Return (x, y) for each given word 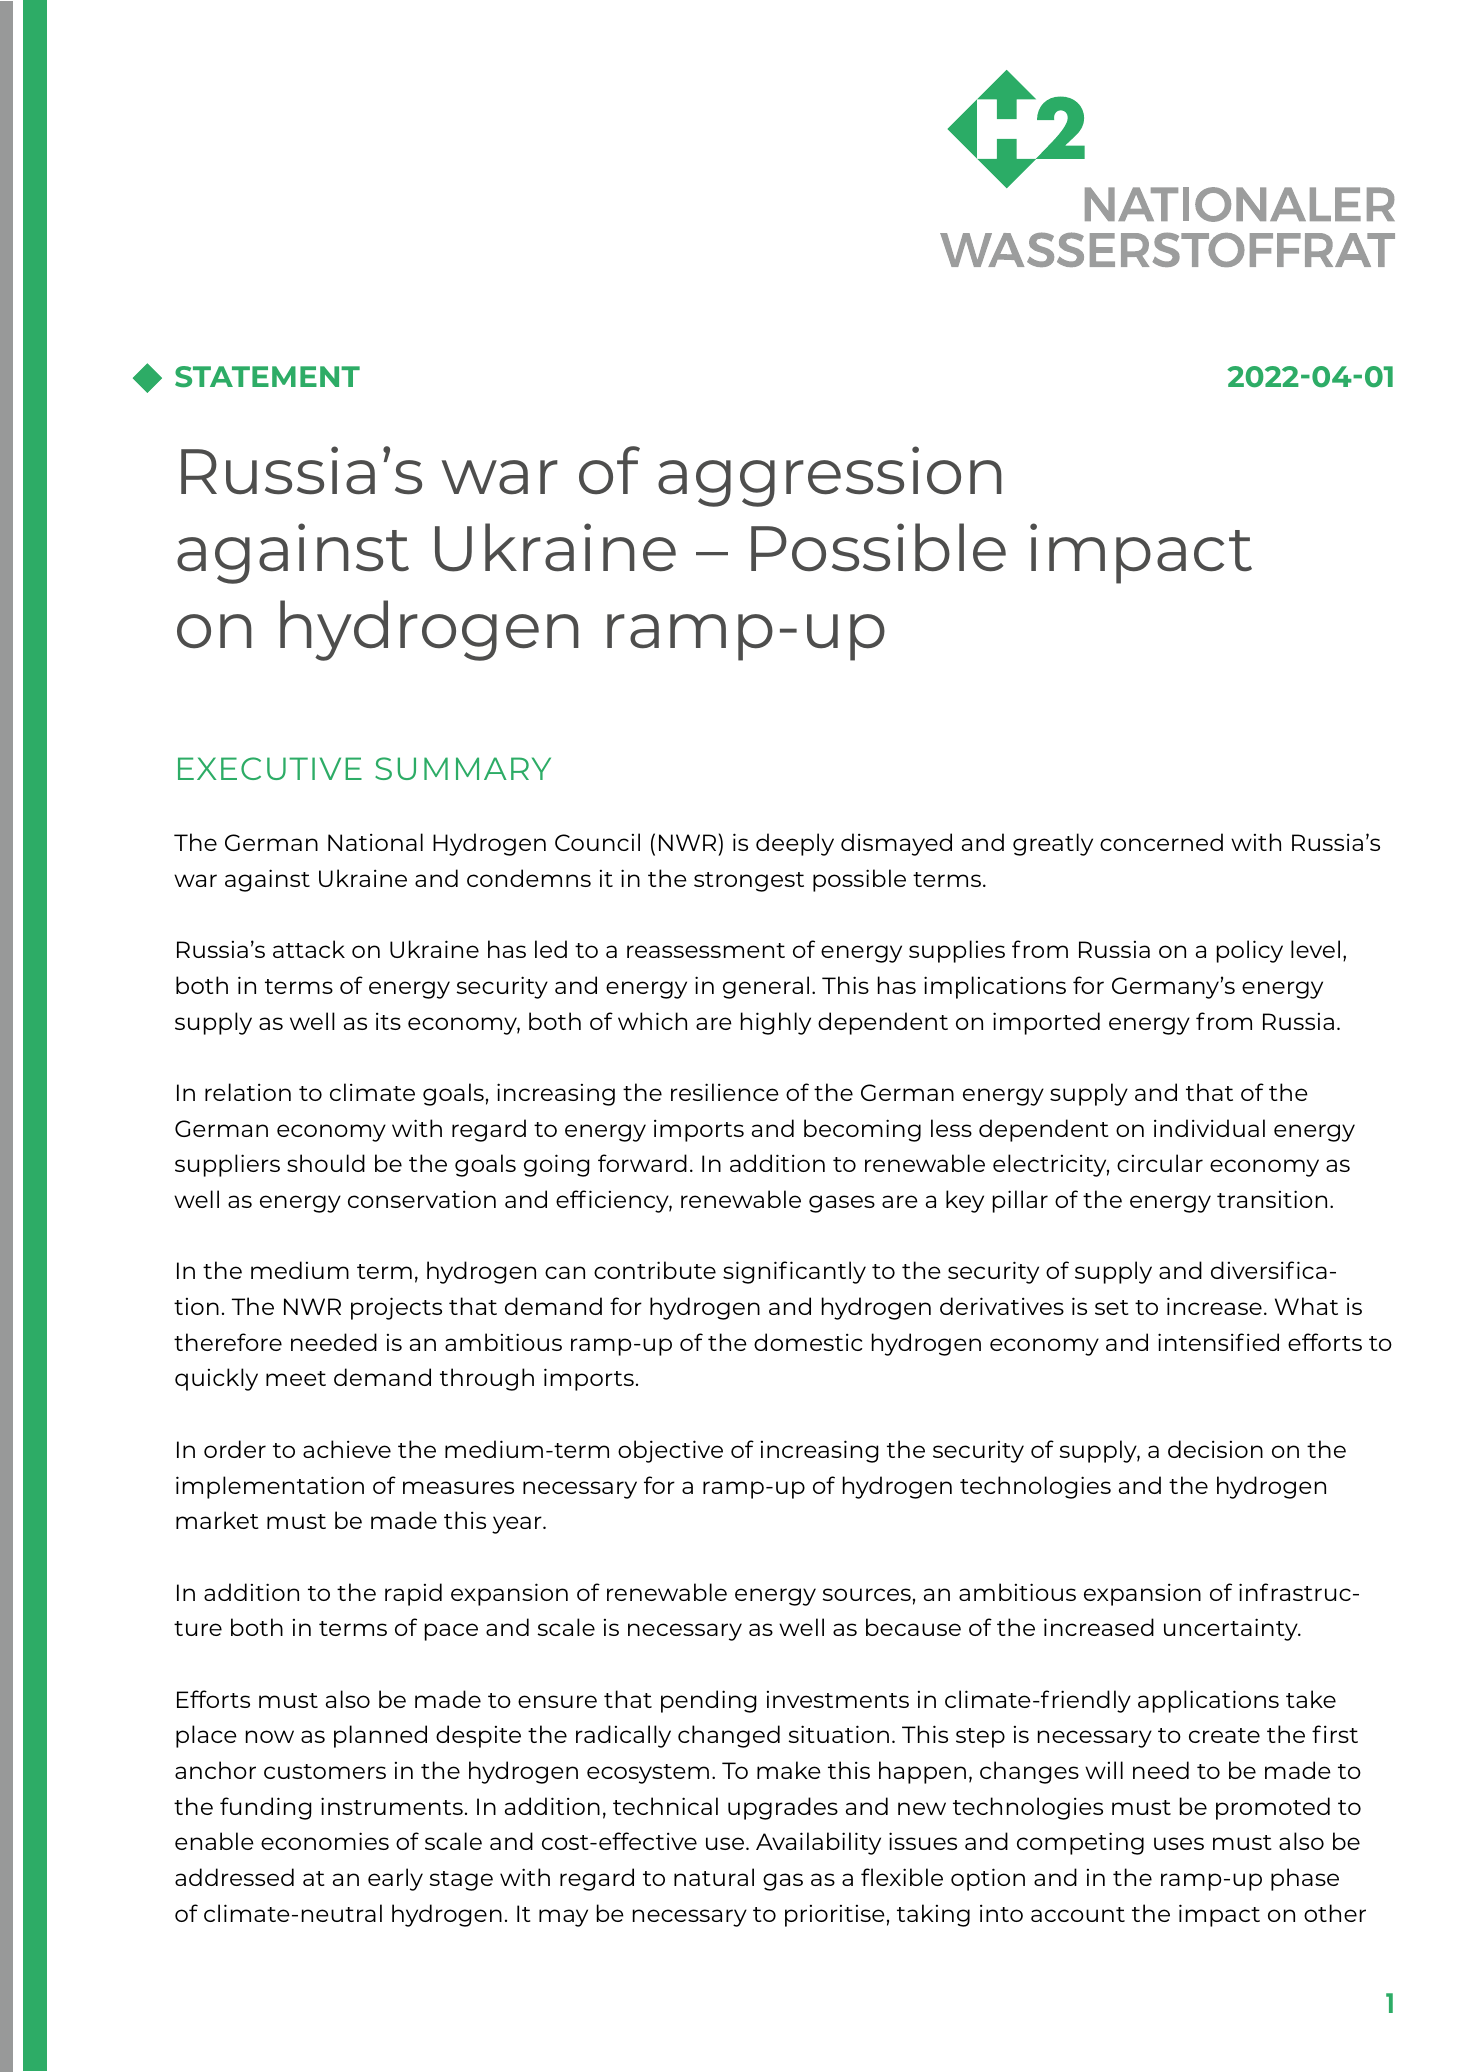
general (766, 987)
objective (670, 1451)
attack (309, 949)
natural (714, 1877)
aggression (830, 476)
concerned (1161, 842)
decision (1215, 1449)
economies (325, 1841)
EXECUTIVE (270, 768)
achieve (347, 1449)
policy (1250, 951)
